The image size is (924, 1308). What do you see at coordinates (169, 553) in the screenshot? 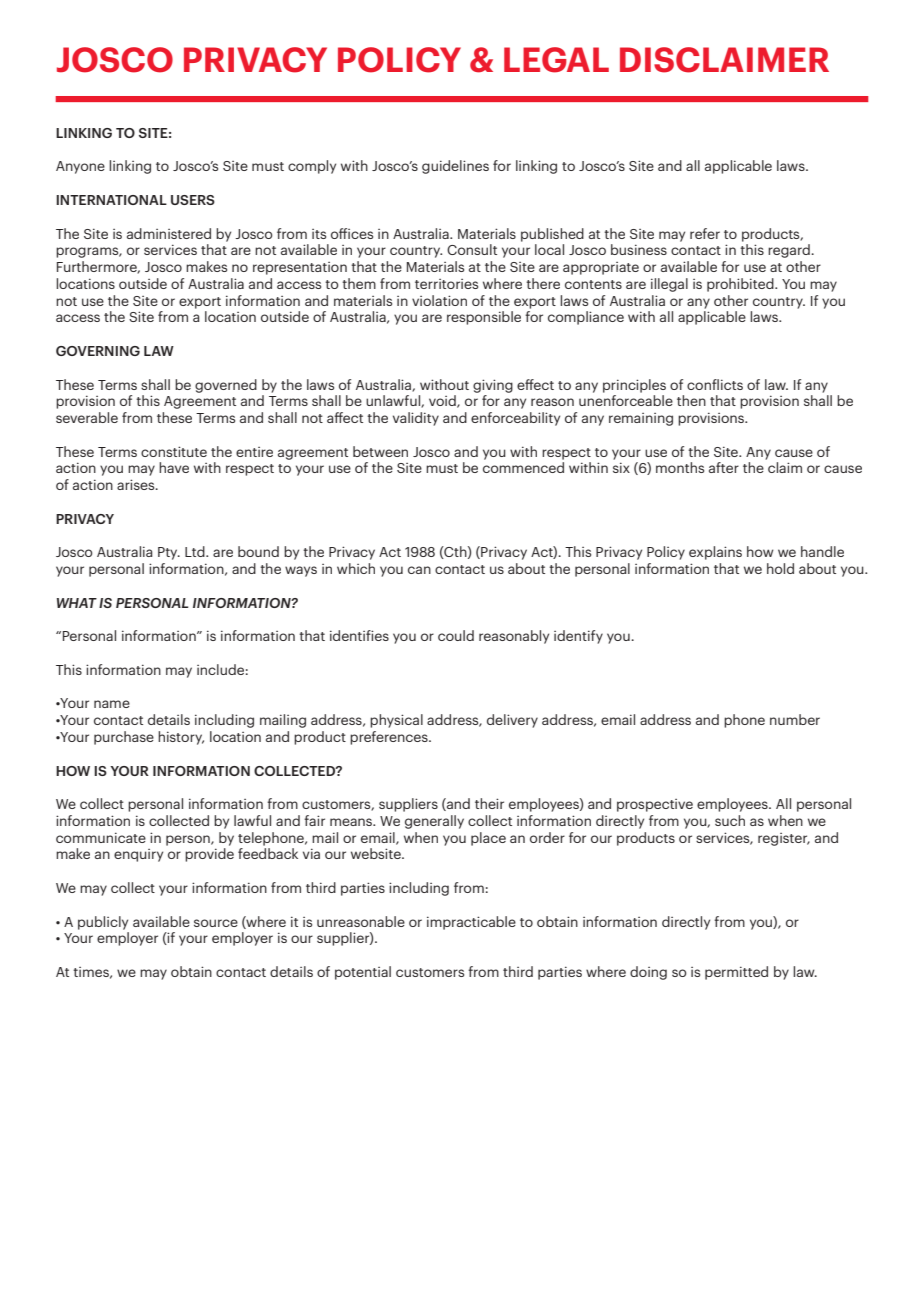
I see `Pty` at bounding box center [169, 553].
